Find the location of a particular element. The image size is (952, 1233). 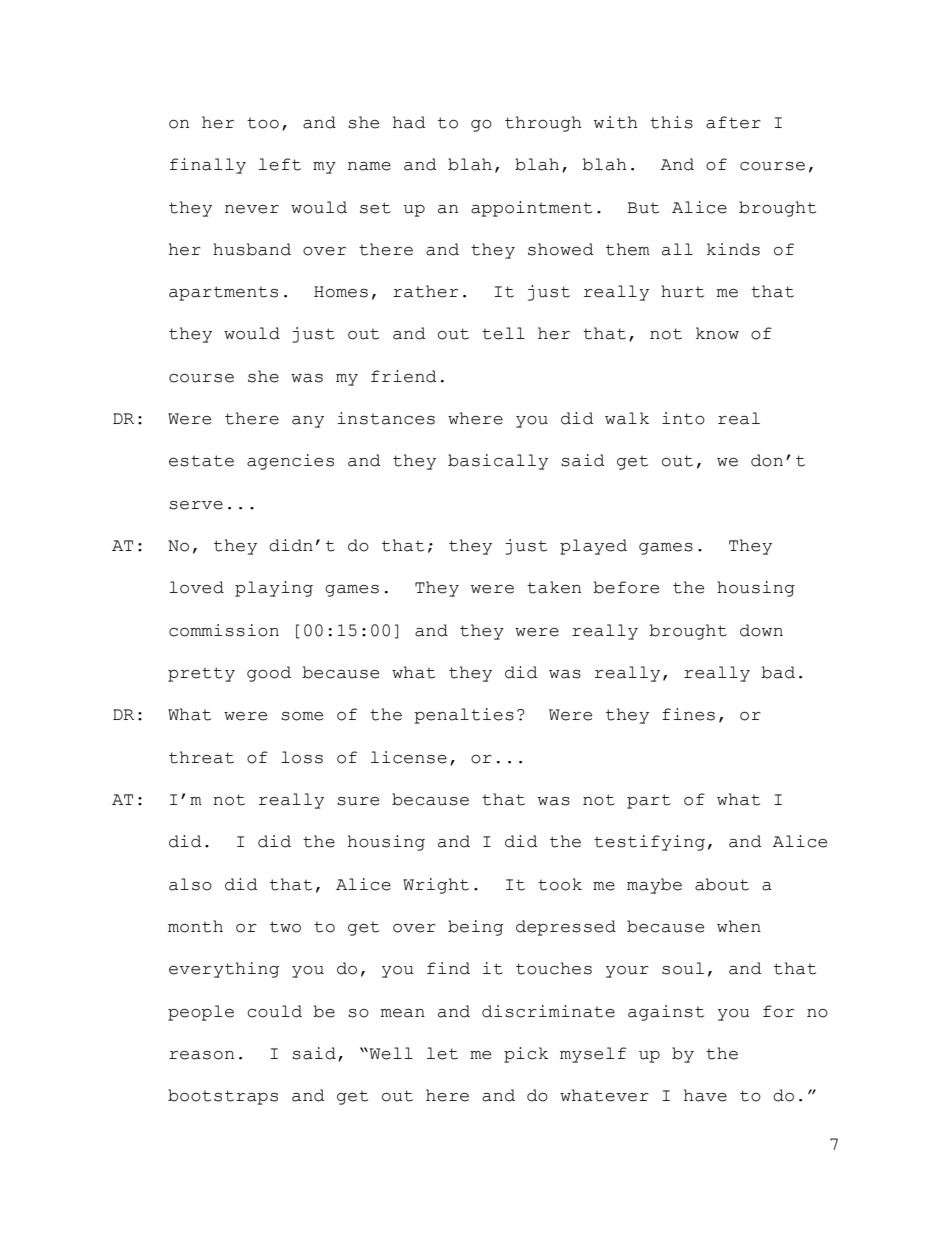

through is located at coordinates (543, 124).
